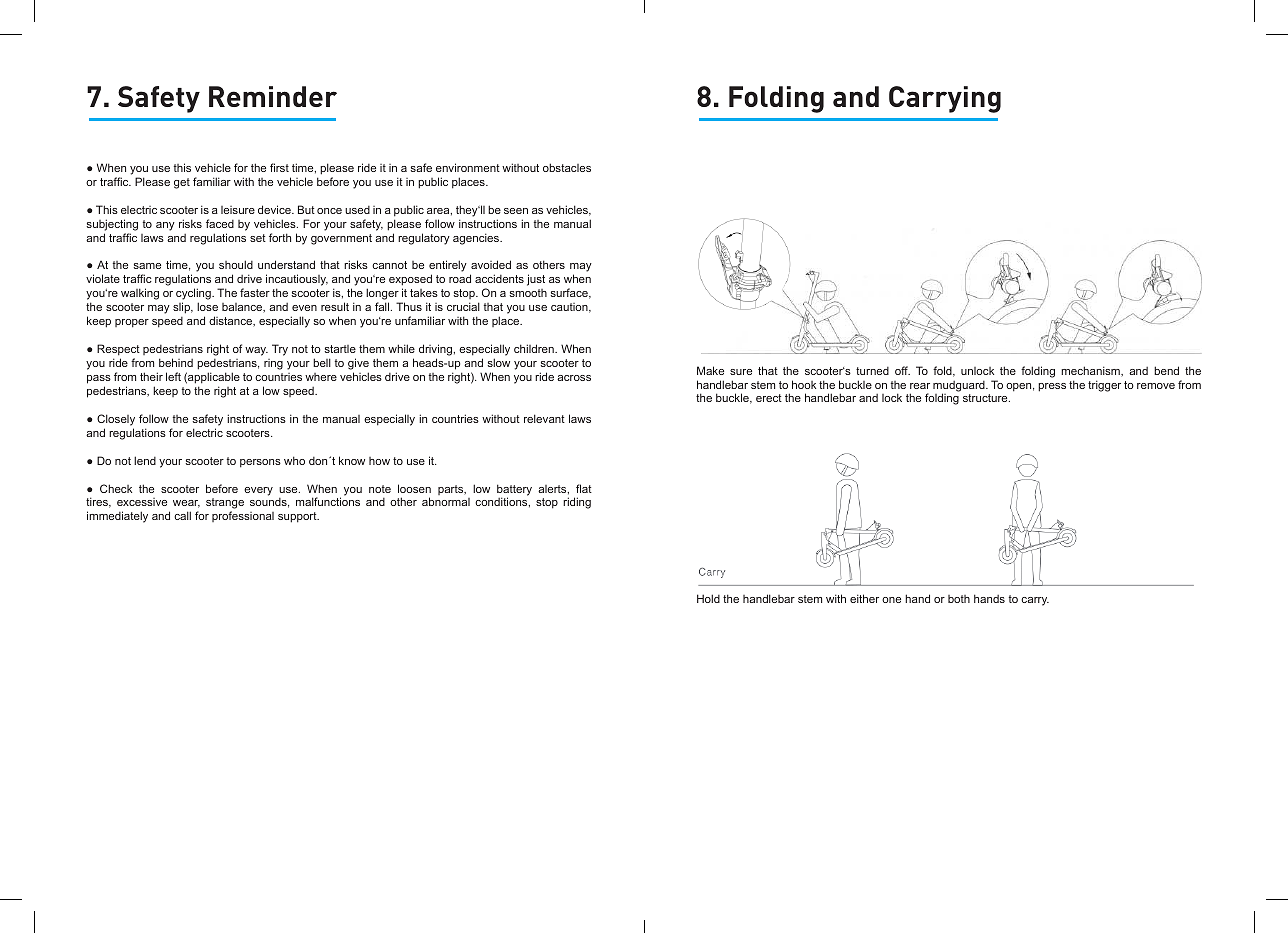 The width and height of the document is (1288, 933). What do you see at coordinates (294, 460) in the document?
I see `who` at bounding box center [294, 460].
